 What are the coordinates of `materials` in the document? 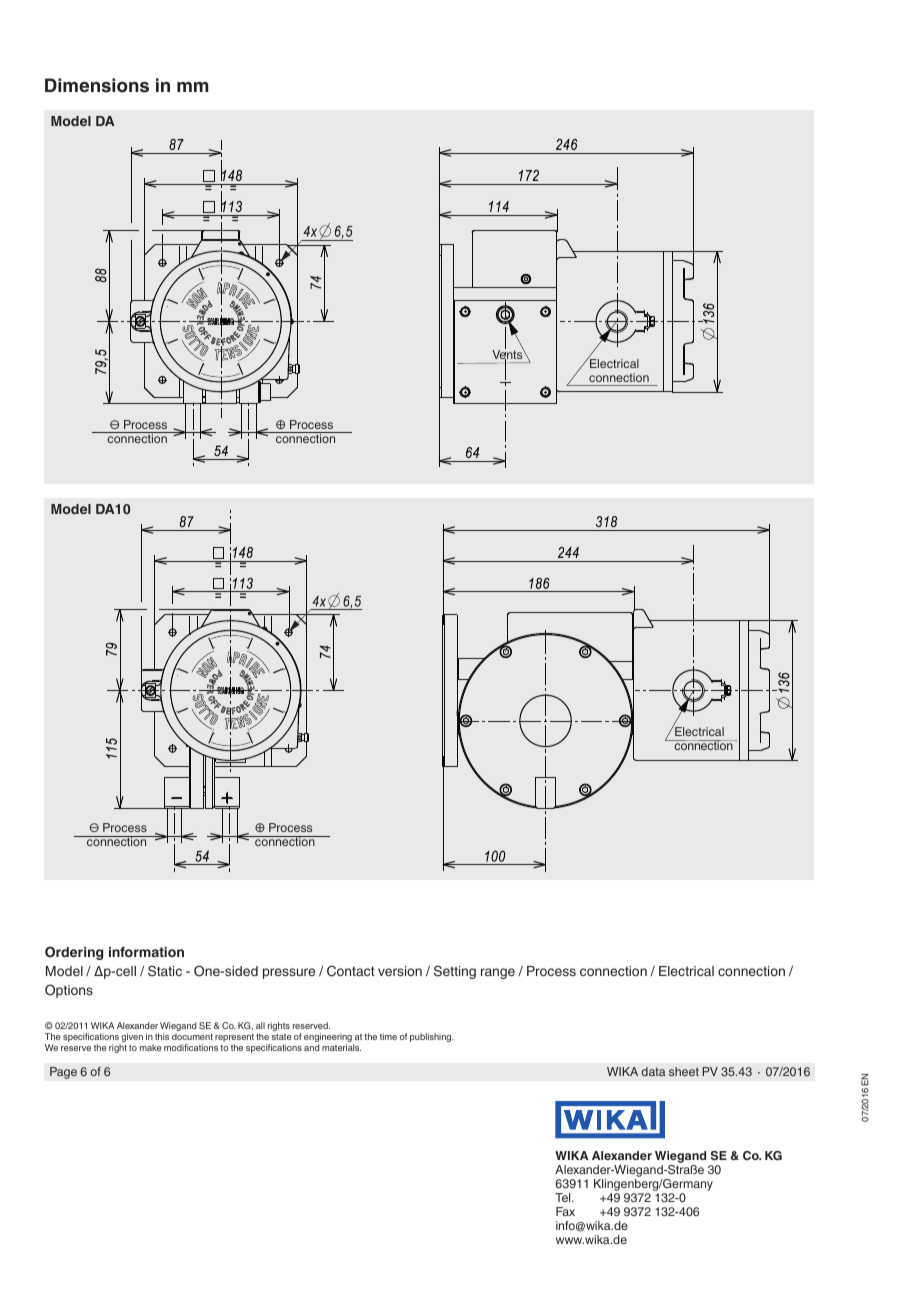 It's located at (341, 1047).
